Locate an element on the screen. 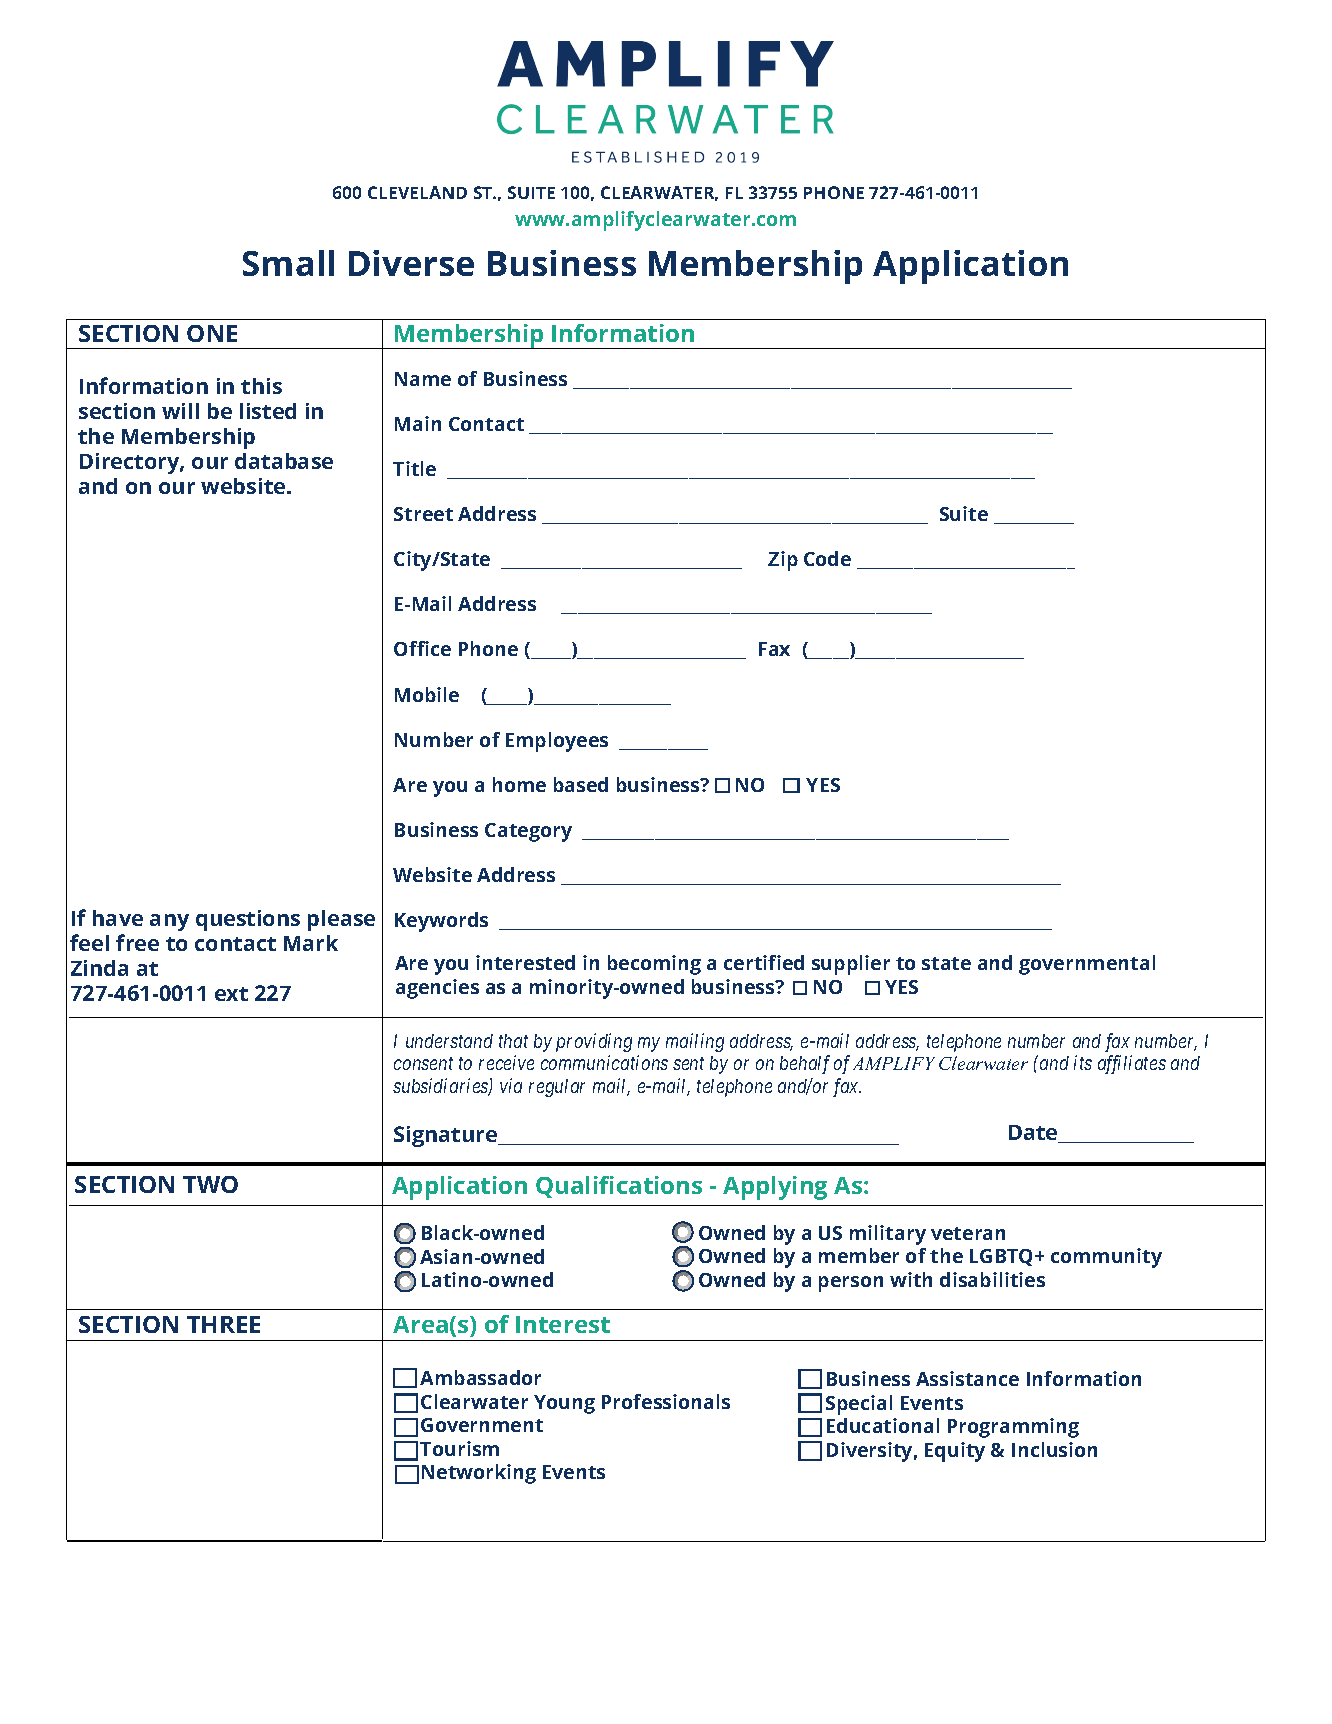 The image size is (1332, 1724). its is located at coordinates (1083, 1063).
